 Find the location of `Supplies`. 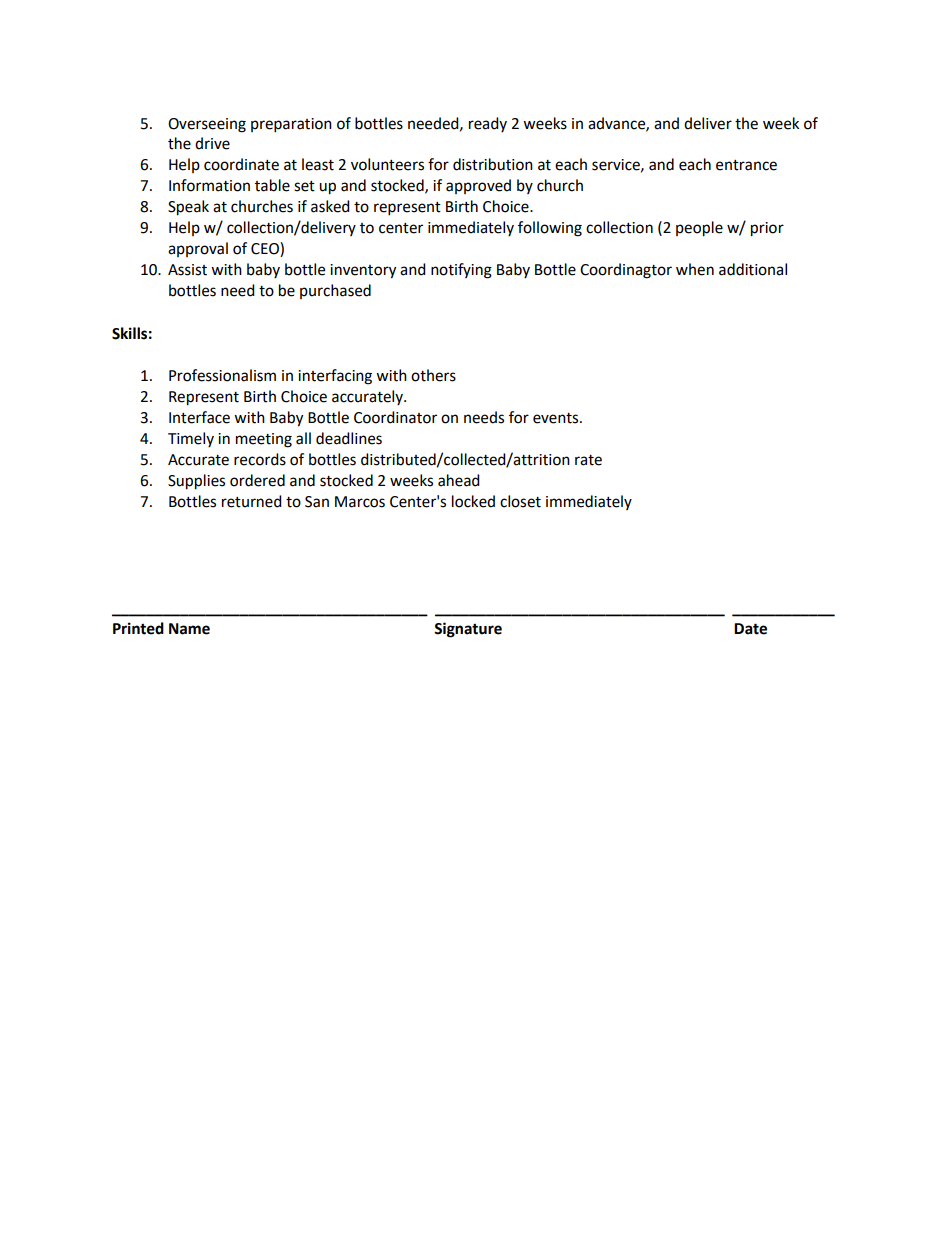

Supplies is located at coordinates (196, 482).
